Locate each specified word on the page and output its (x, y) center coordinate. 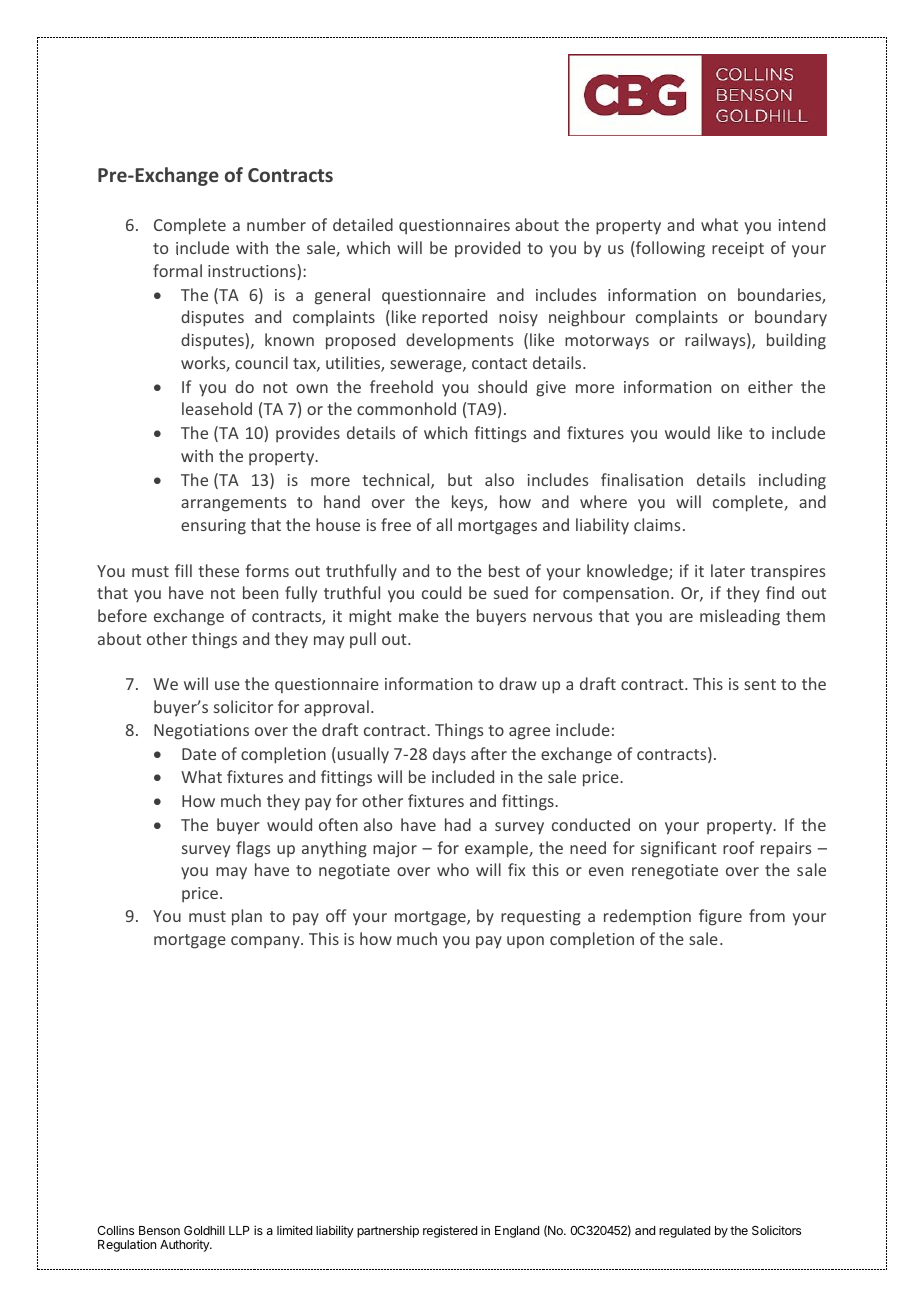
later (728, 570)
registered (450, 1231)
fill (183, 570)
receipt (738, 250)
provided (487, 249)
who (453, 869)
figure (720, 917)
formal (177, 270)
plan (247, 917)
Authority (185, 1246)
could (441, 592)
